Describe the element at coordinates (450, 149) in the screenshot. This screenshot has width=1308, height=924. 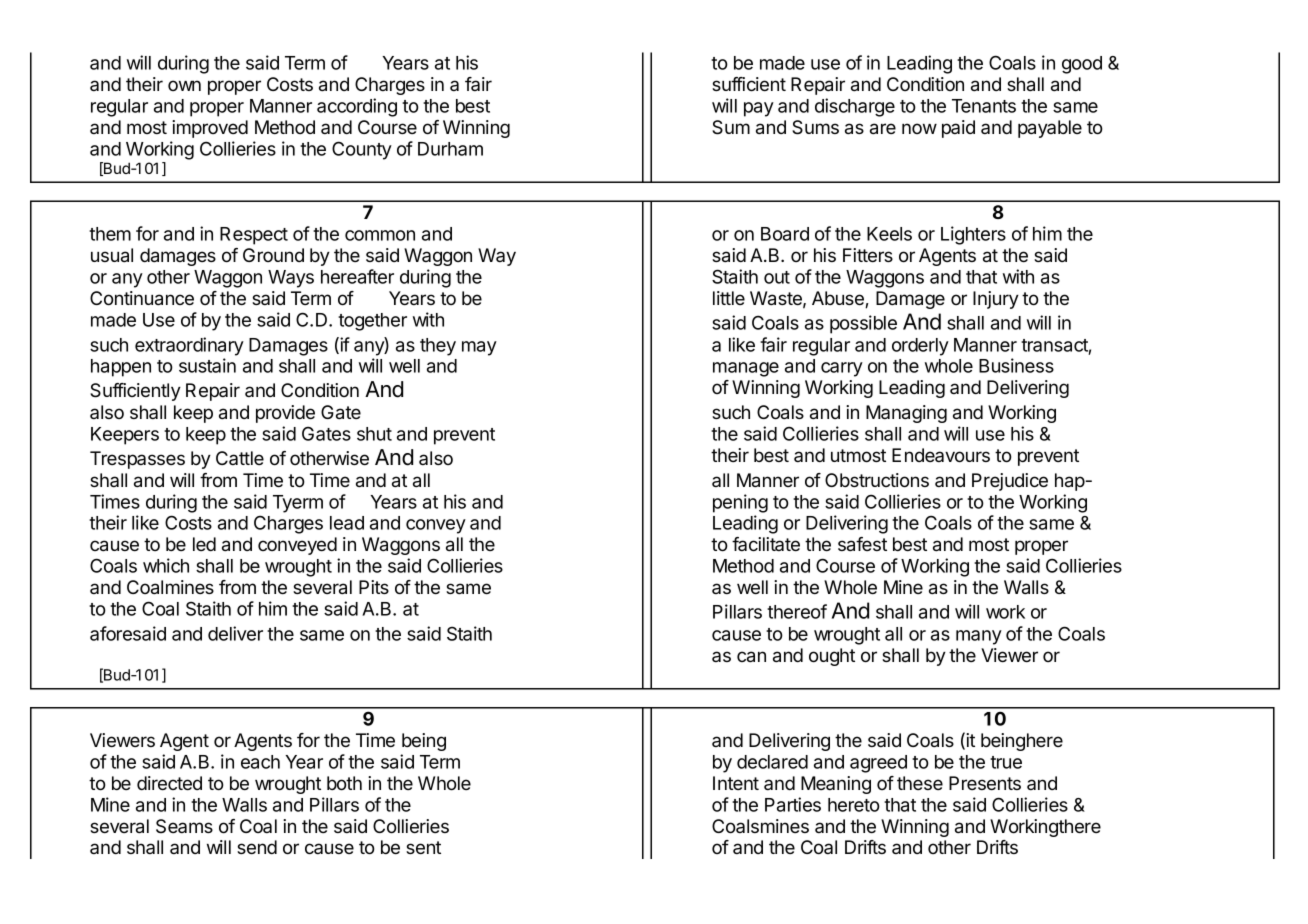
I see `Durham` at that location.
